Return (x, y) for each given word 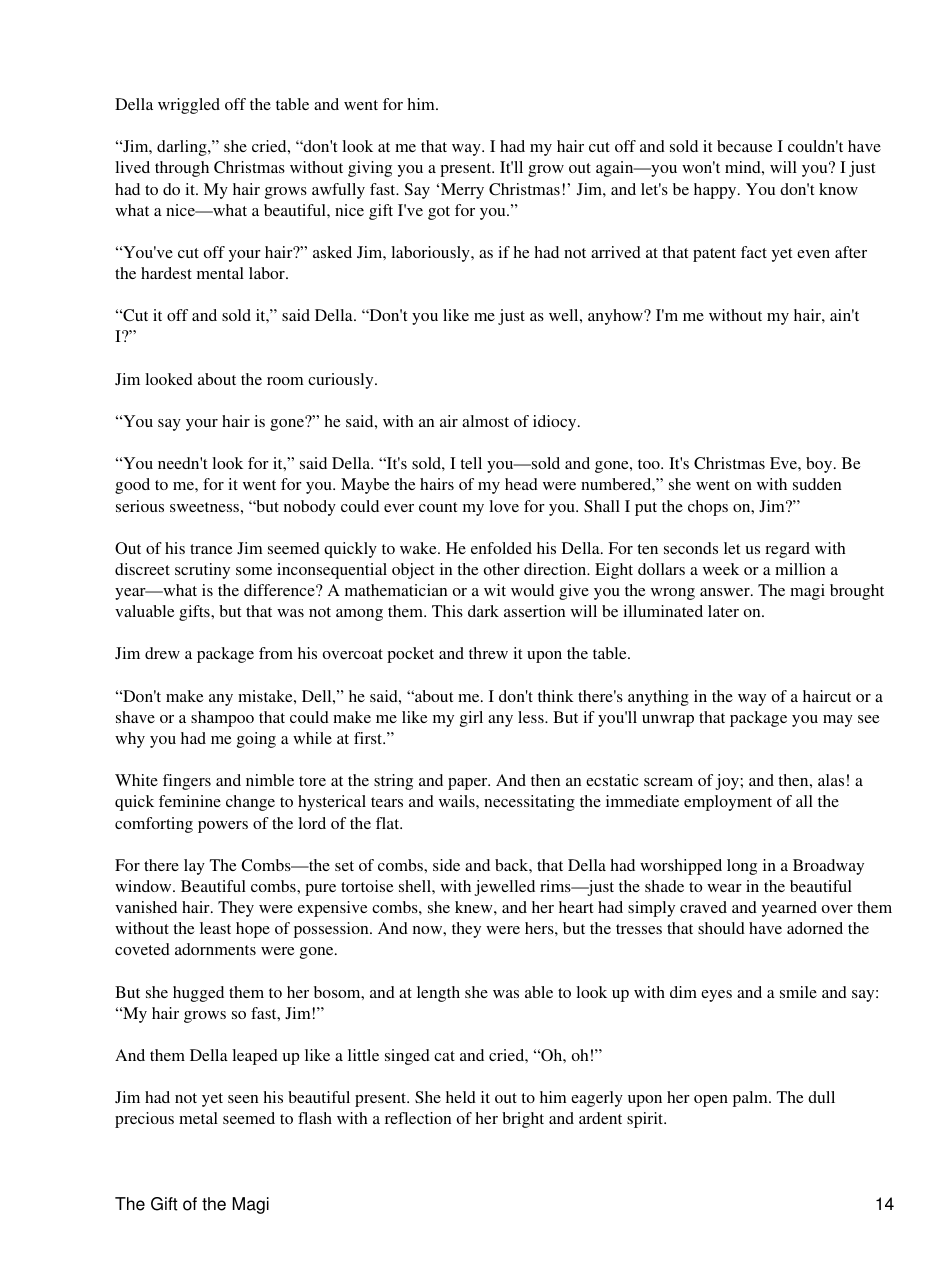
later (723, 611)
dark (483, 611)
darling (183, 148)
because (745, 146)
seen (243, 1099)
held (461, 1097)
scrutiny (202, 571)
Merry (462, 191)
